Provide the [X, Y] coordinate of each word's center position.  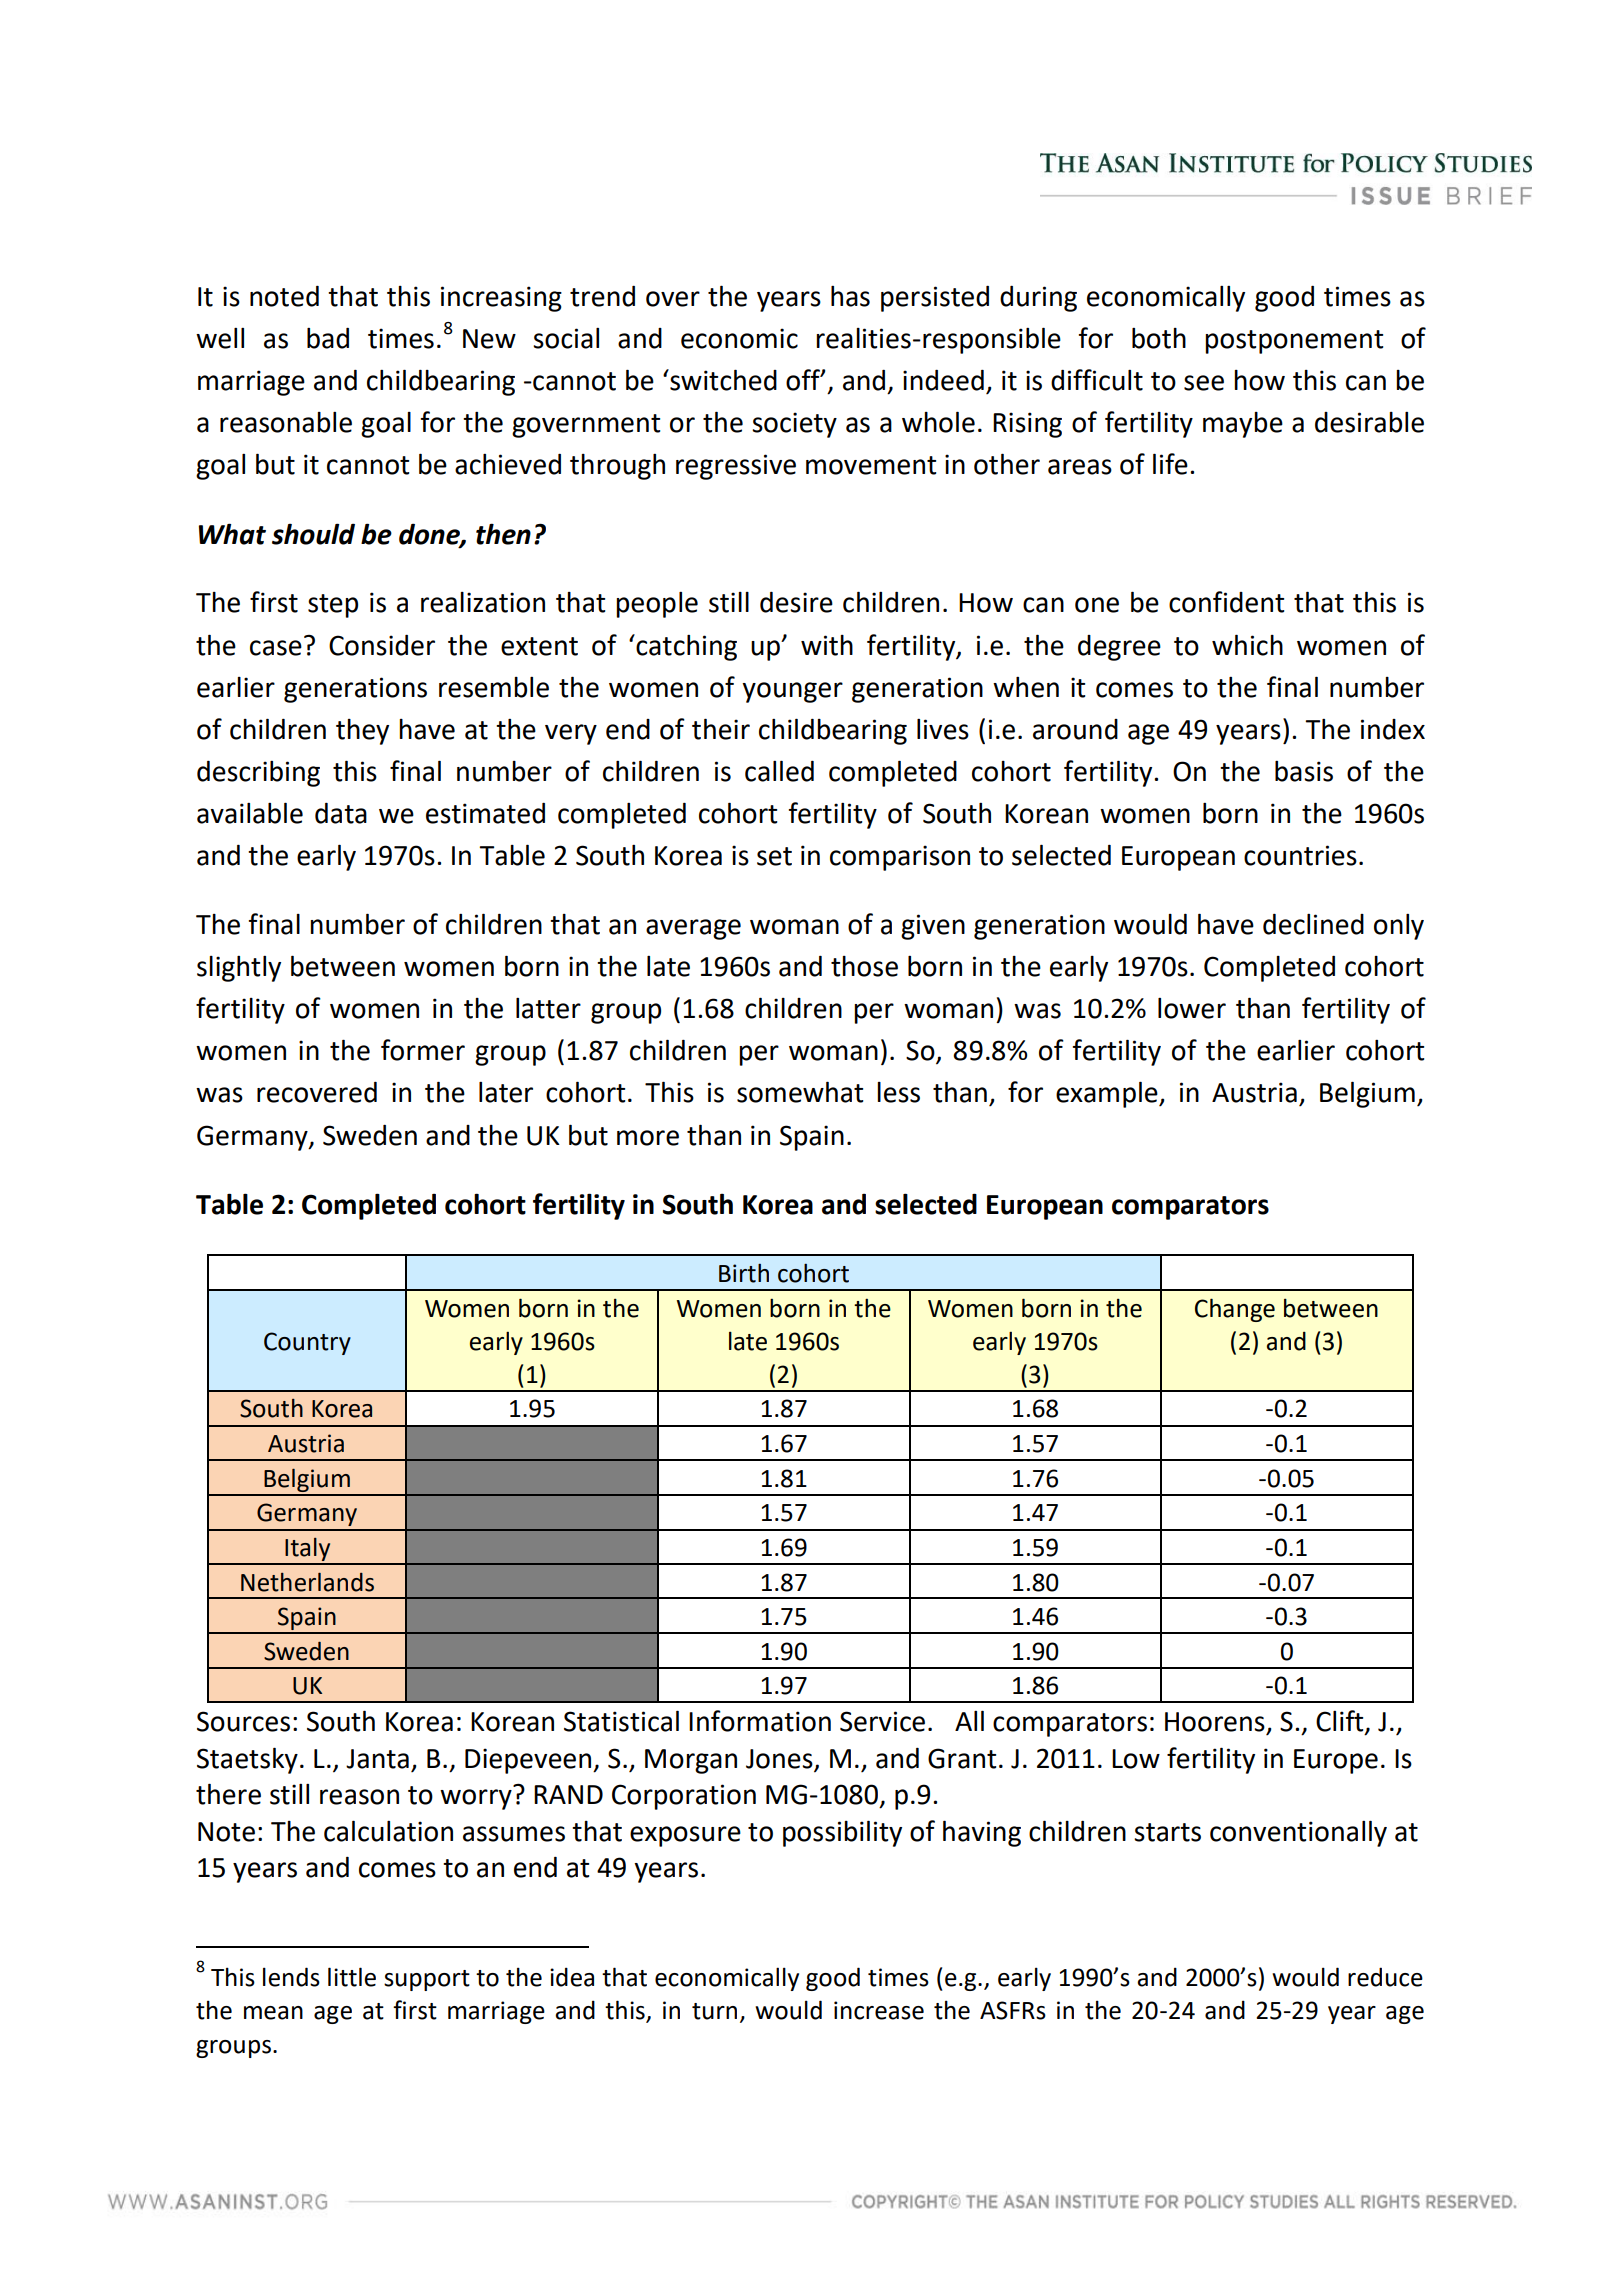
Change [1235, 1310]
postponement [1294, 342]
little [352, 1977]
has [850, 296]
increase [879, 2010]
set [774, 856]
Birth [744, 1273]
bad [328, 338]
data [341, 813]
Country [307, 1343]
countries [1300, 855]
